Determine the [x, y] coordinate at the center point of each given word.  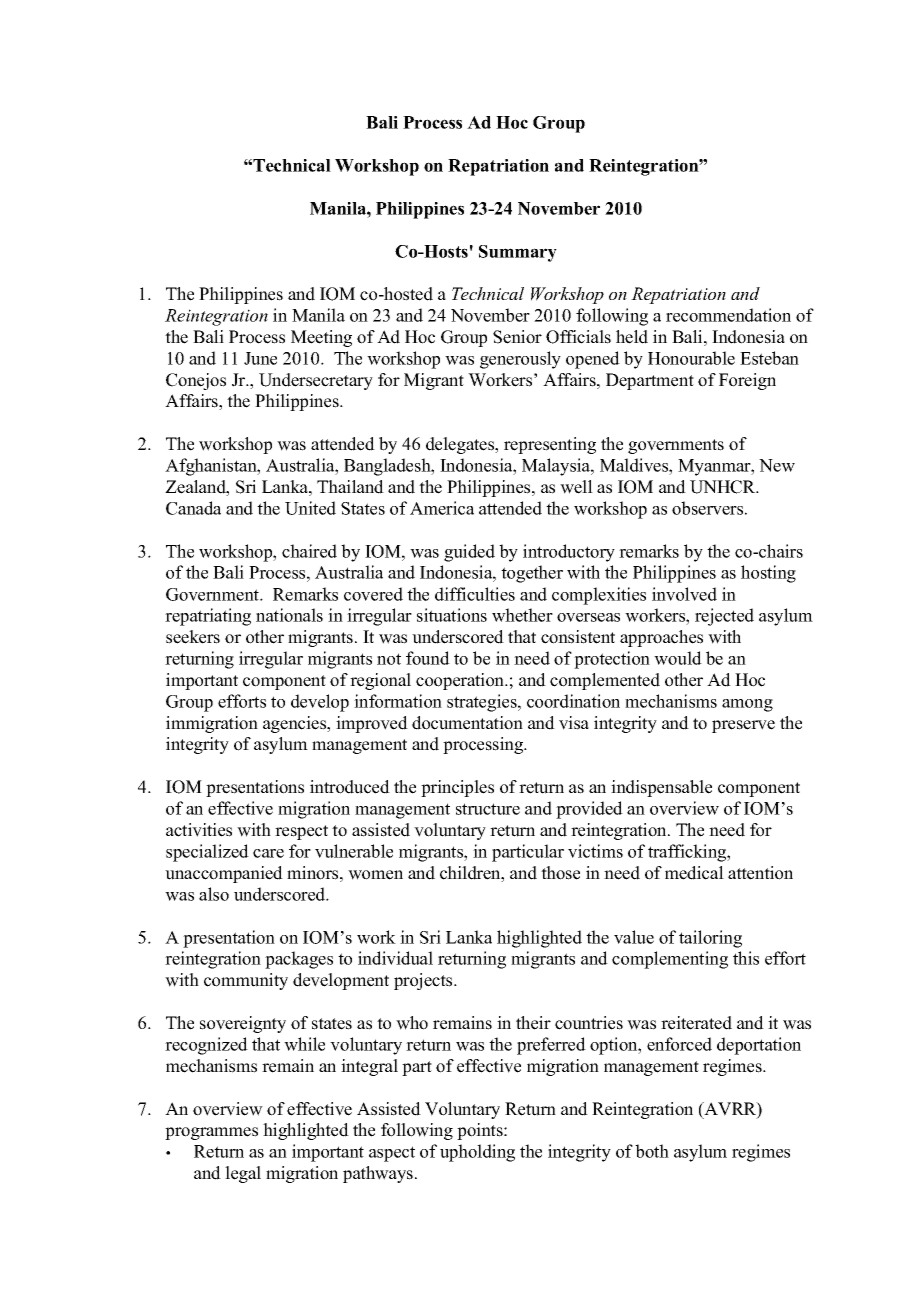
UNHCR [724, 487]
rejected [724, 617]
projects [424, 981]
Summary [518, 253]
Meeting [321, 338]
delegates [461, 445]
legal [243, 1174]
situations [452, 615]
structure [488, 809]
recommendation [728, 315]
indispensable [661, 788]
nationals [289, 615]
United [310, 508]
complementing [670, 960]
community [246, 981]
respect [301, 832]
